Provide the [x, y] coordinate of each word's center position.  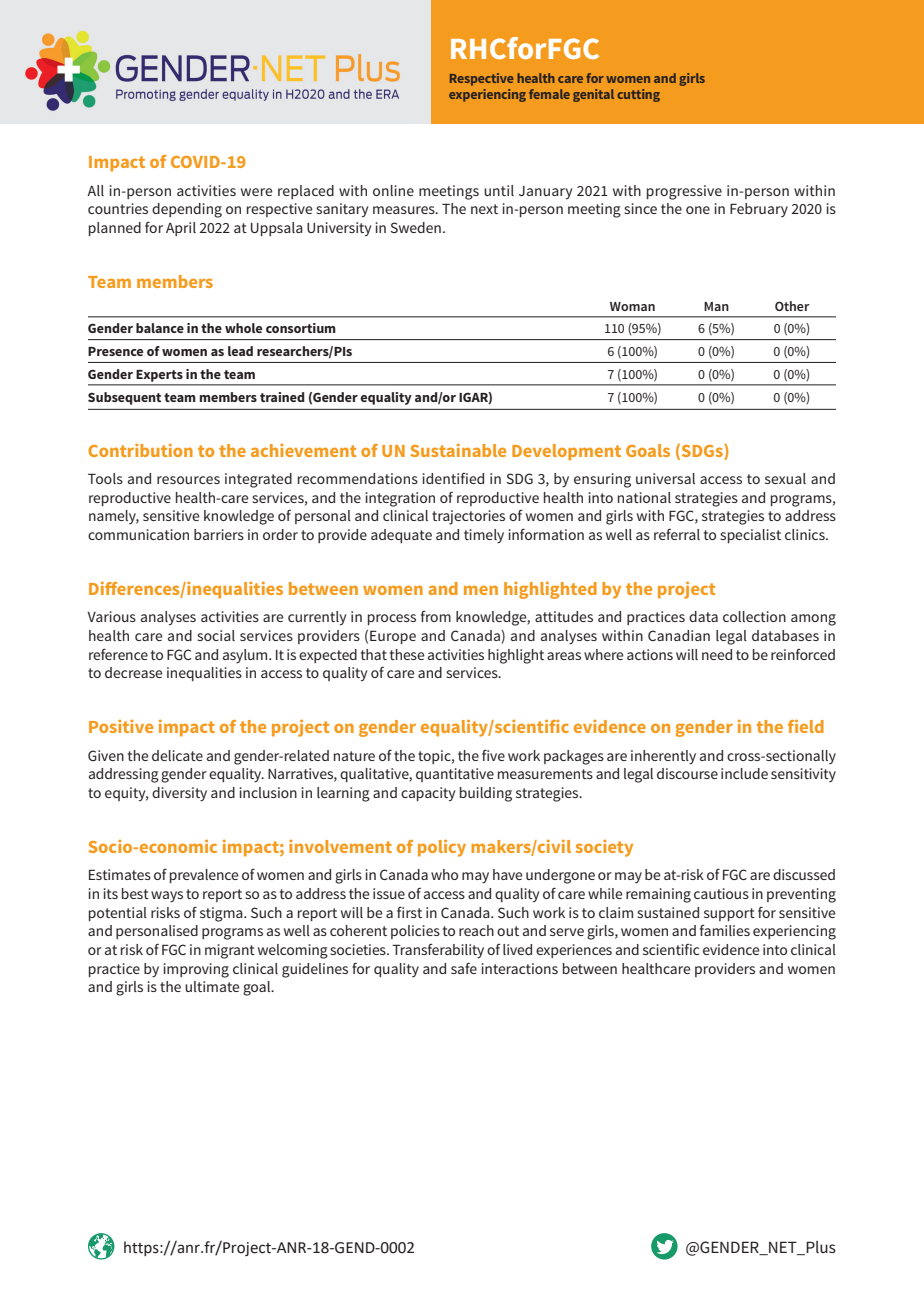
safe [464, 968]
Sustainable [458, 450]
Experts [160, 376]
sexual [785, 478]
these [407, 654]
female [549, 94]
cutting [638, 95]
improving [196, 970]
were [256, 192]
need [717, 654]
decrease [133, 672]
